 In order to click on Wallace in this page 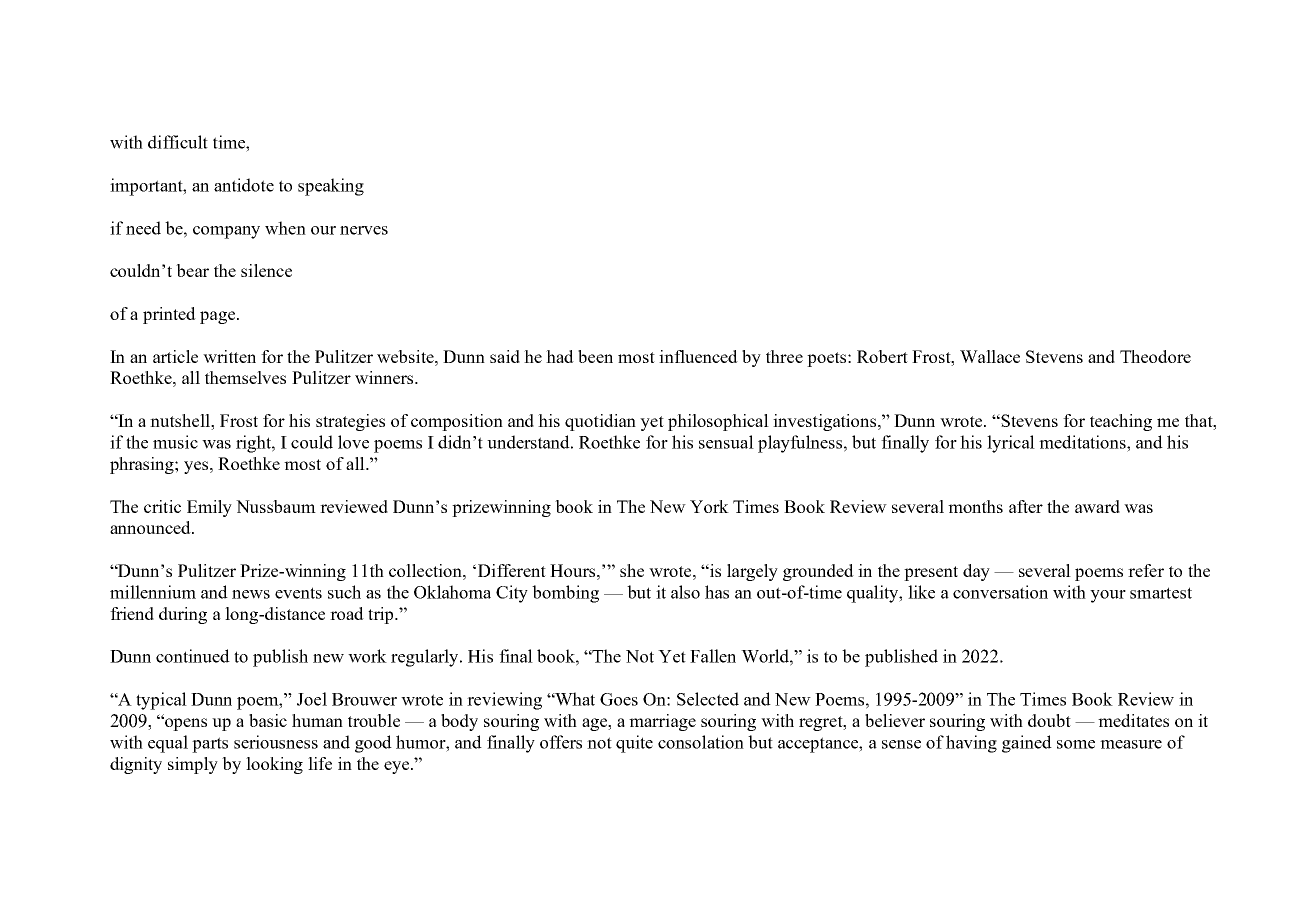, I will do `click(990, 356)`.
